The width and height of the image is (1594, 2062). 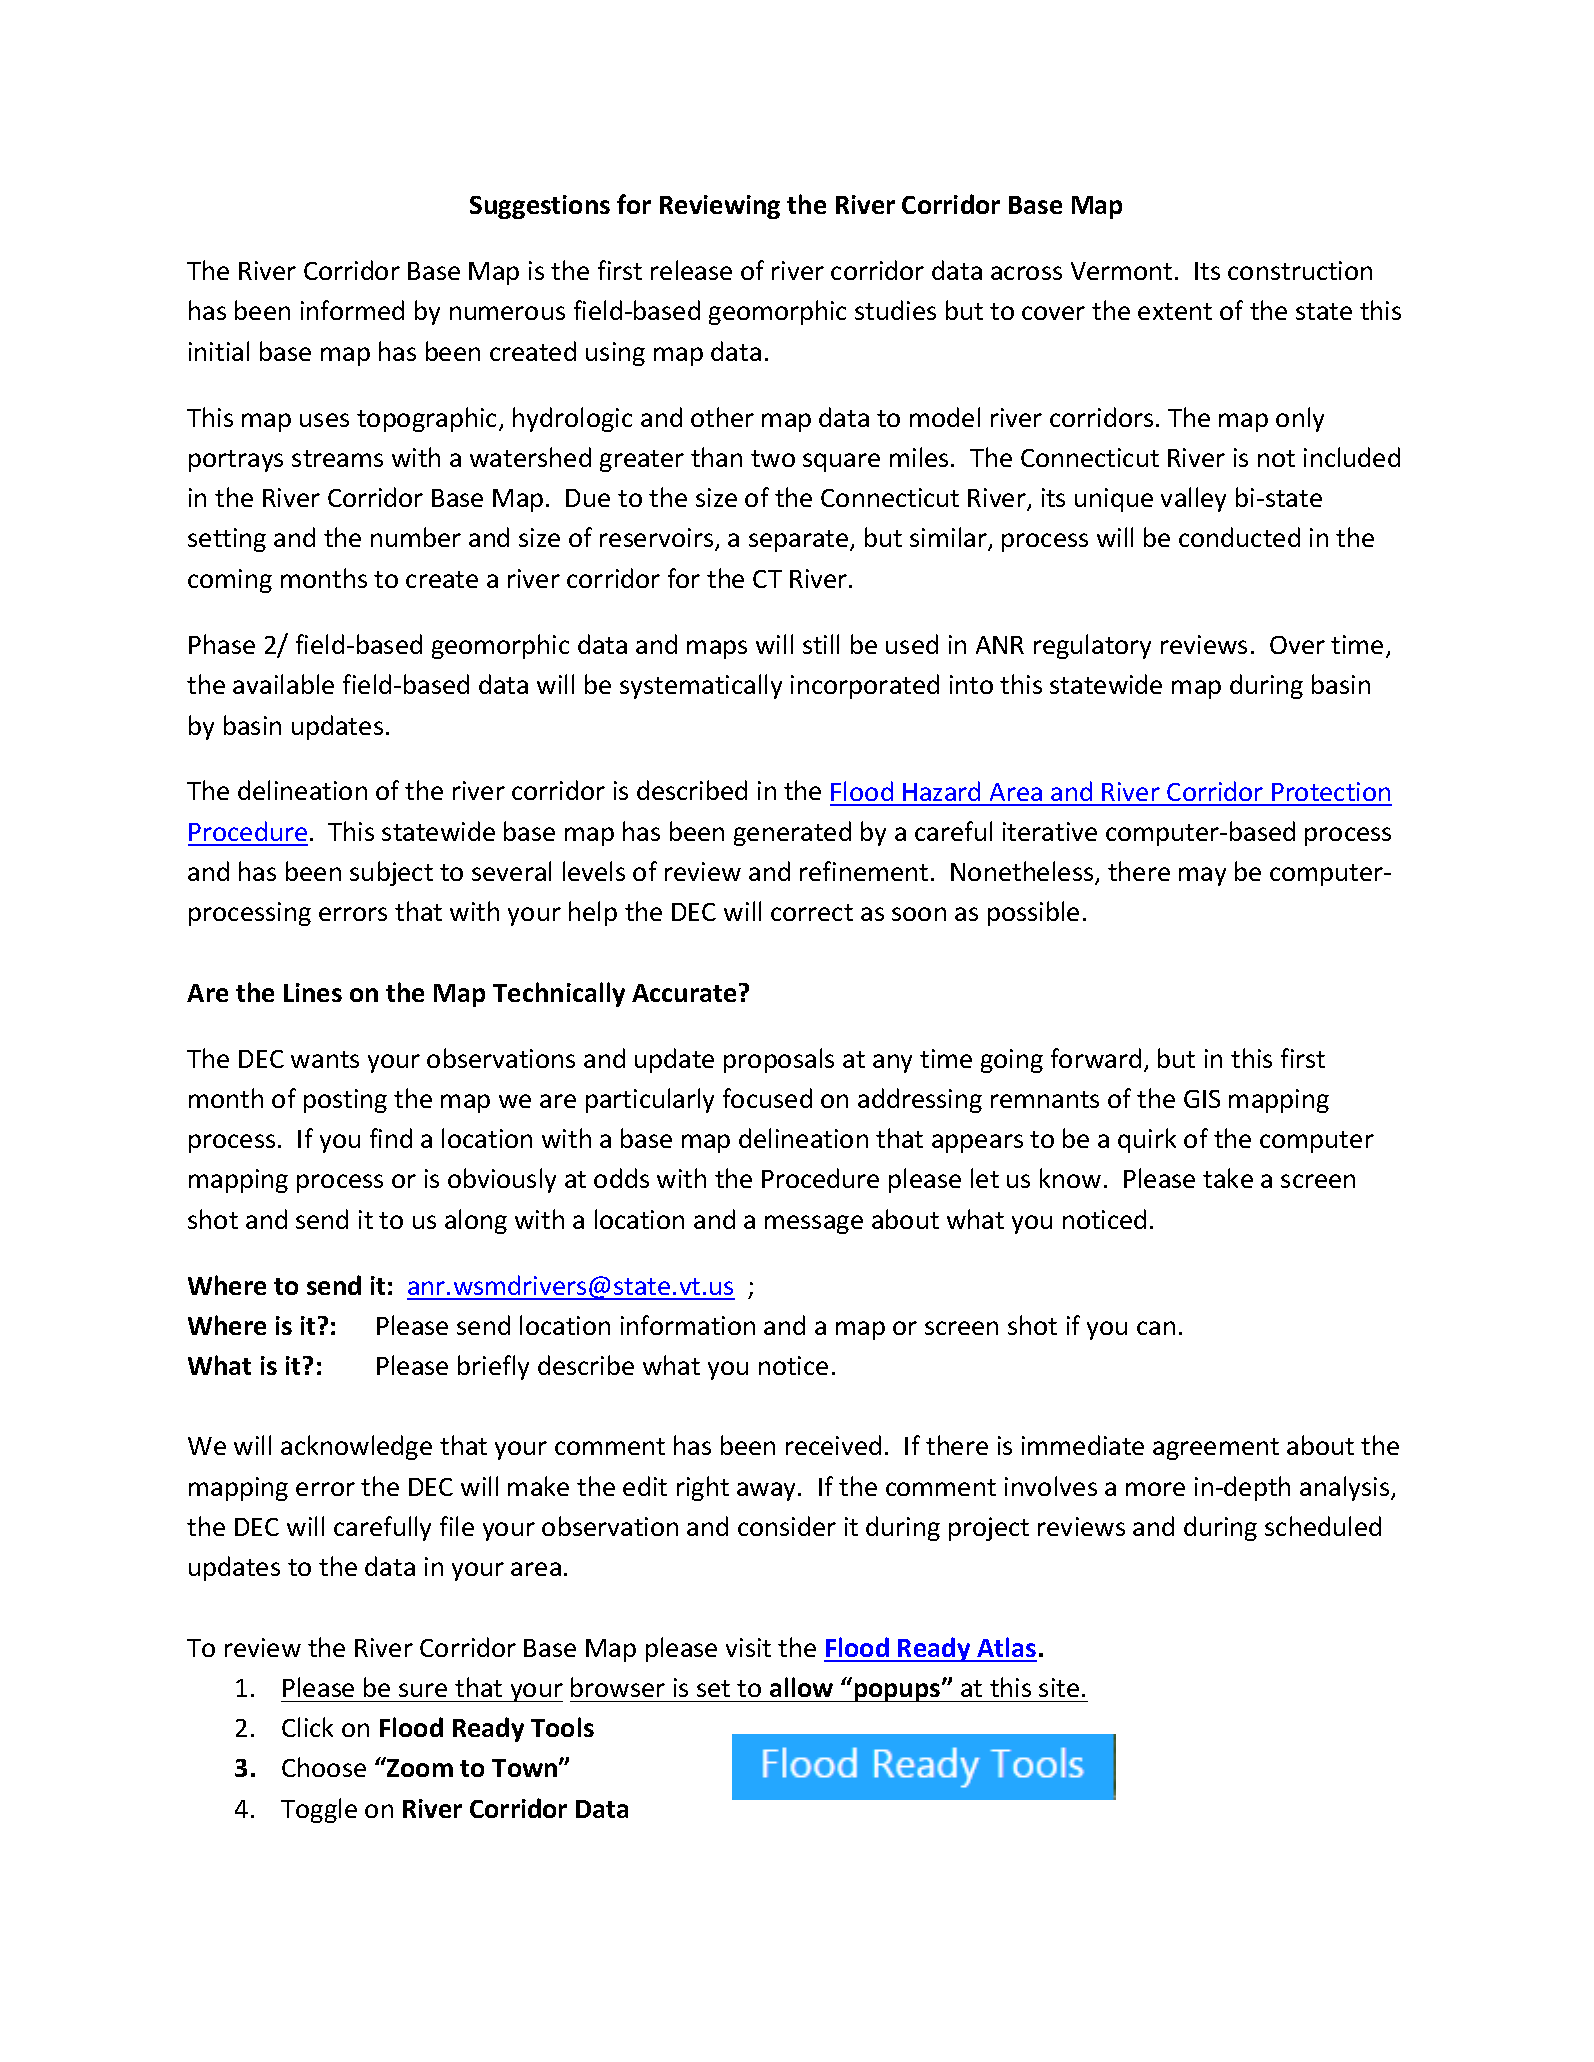 I want to click on Choose, so click(x=324, y=1767).
